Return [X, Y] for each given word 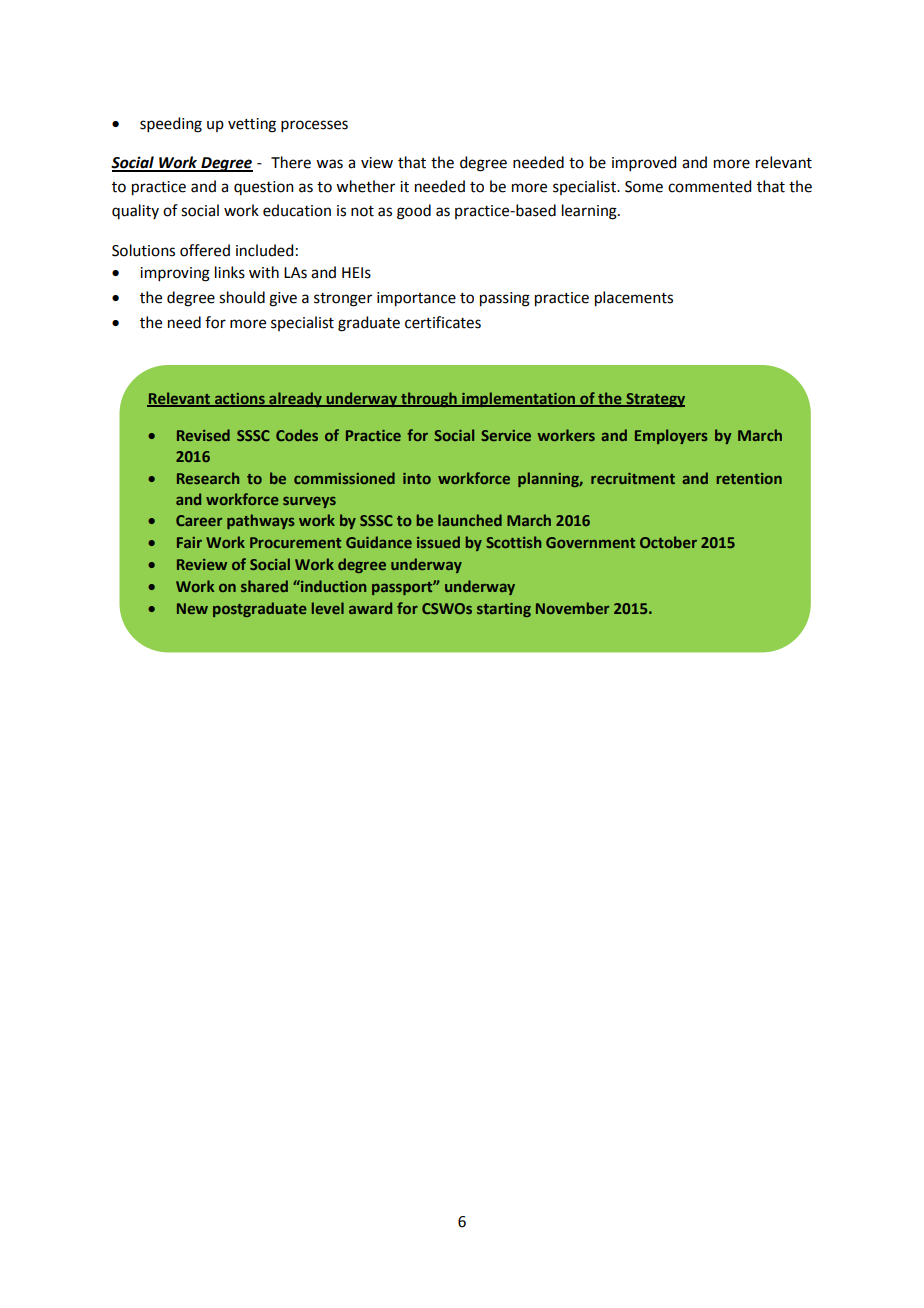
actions [239, 399]
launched [470, 520]
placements [634, 299]
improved [644, 163]
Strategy [654, 400]
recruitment [633, 478]
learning [590, 212]
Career [199, 520]
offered [205, 250]
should [242, 297]
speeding [171, 125]
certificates [443, 322]
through [429, 399]
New [192, 608]
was [329, 164]
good [414, 212]
